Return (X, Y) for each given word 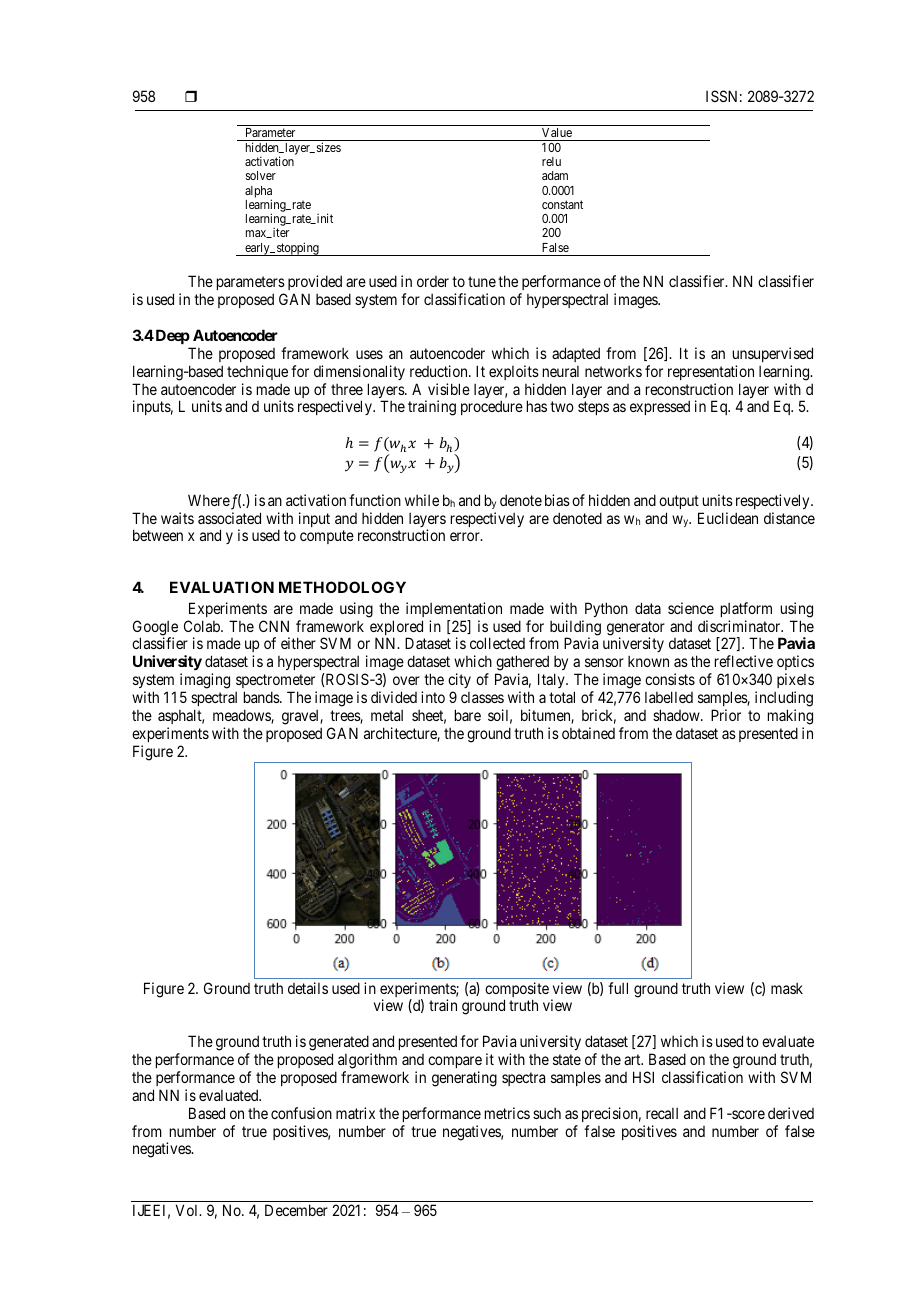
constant (562, 204)
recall (662, 1113)
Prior (726, 715)
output (679, 502)
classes (482, 697)
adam (555, 175)
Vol (188, 1210)
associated (229, 518)
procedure (492, 407)
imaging (205, 682)
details (308, 988)
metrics (507, 1113)
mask (787, 988)
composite (517, 991)
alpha (258, 193)
